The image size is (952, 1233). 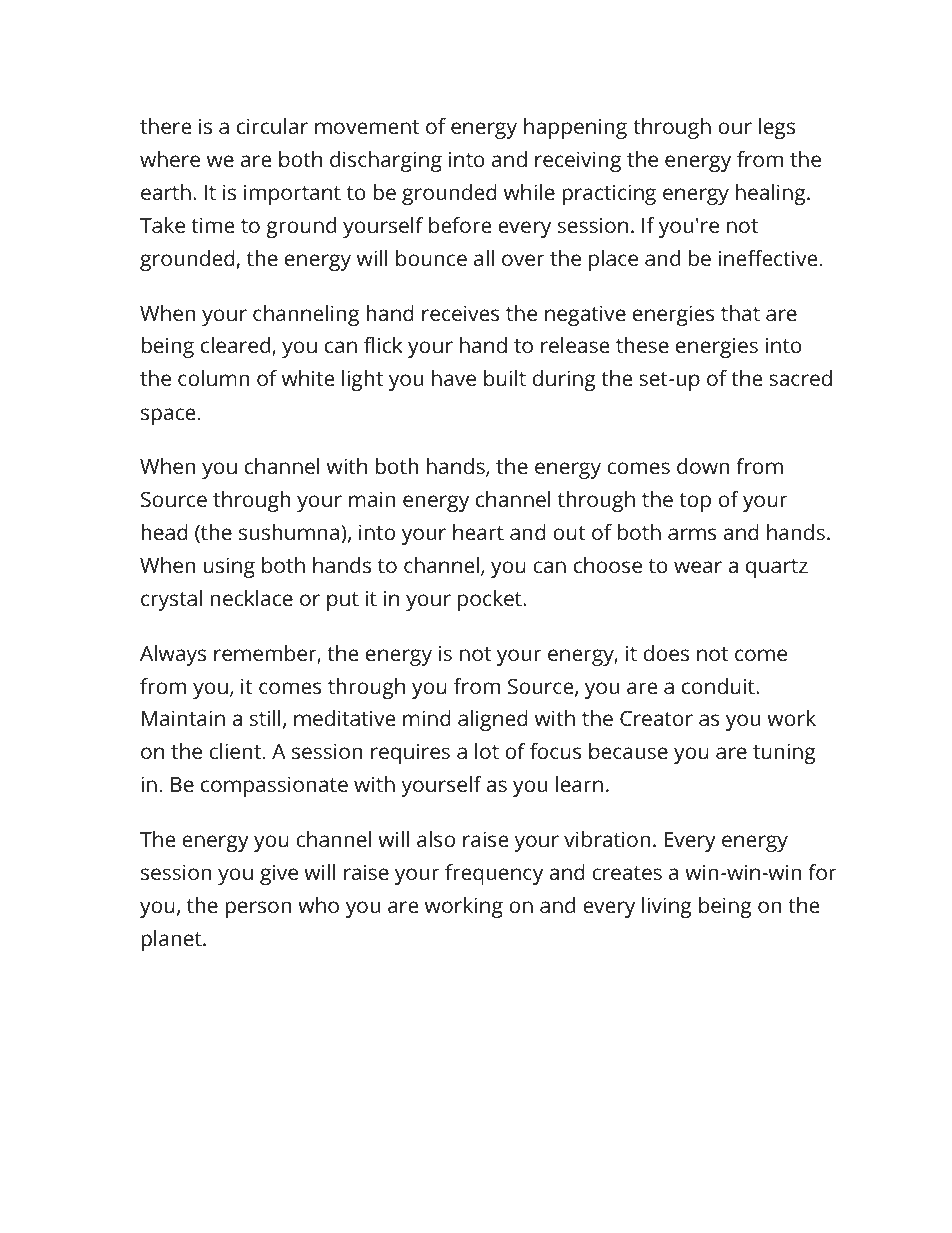 What do you see at coordinates (494, 874) in the screenshot?
I see `frequency` at bounding box center [494, 874].
